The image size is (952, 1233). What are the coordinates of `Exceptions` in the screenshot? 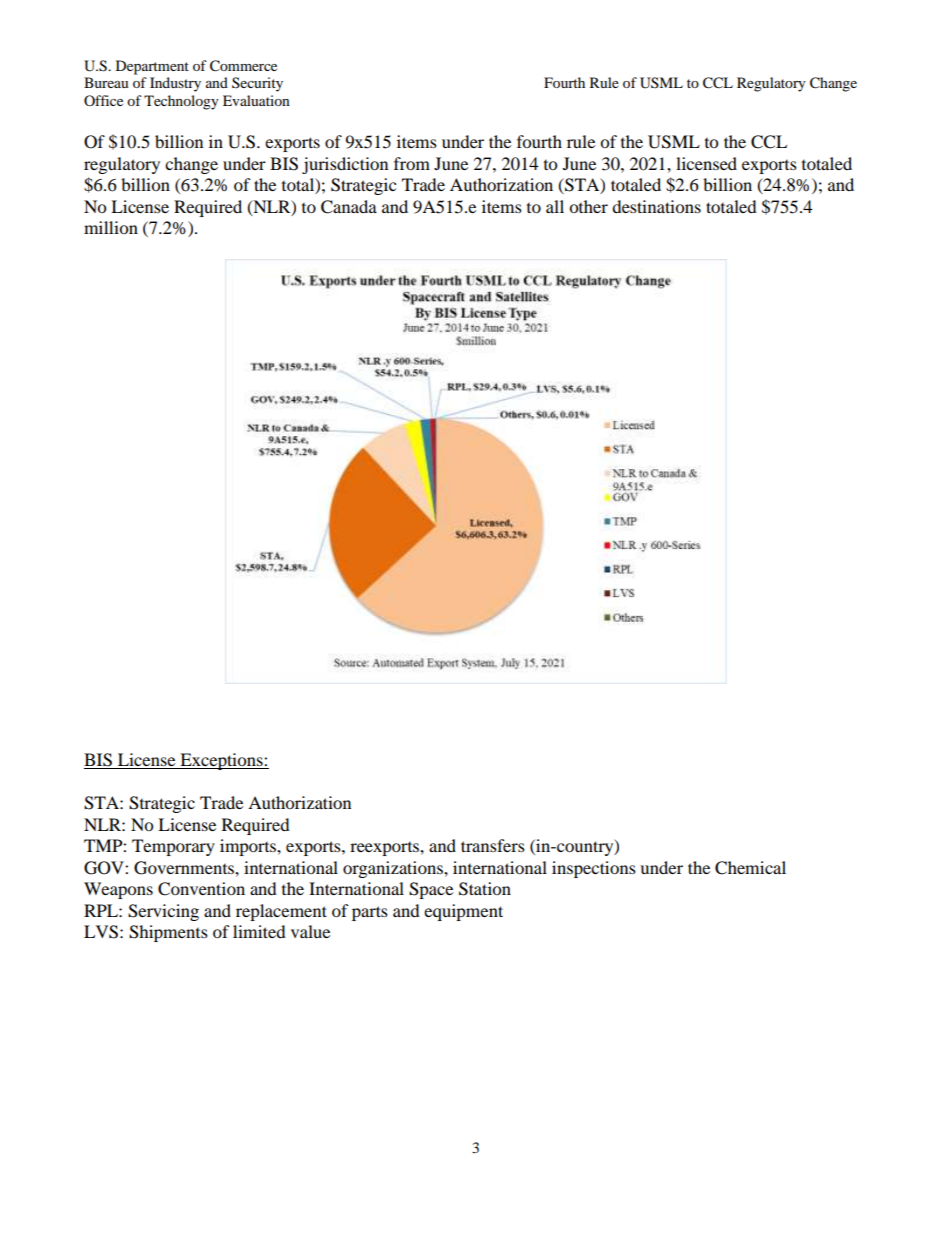 It's located at (221, 761).
